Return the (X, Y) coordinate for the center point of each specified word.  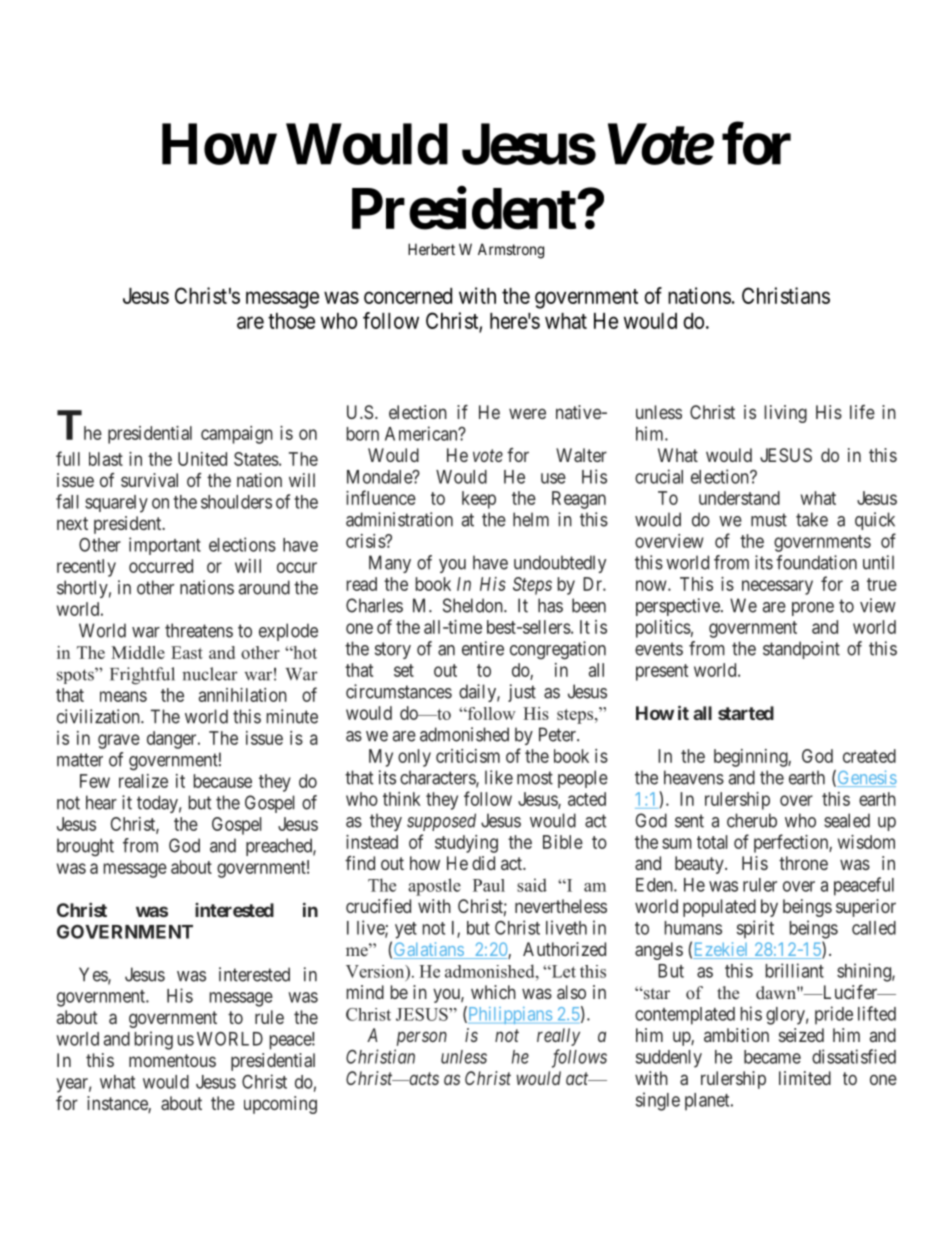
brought (85, 847)
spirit (755, 929)
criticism (468, 756)
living (786, 414)
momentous (172, 1060)
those (291, 321)
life (862, 412)
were (527, 413)
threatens (199, 630)
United (202, 459)
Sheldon (474, 605)
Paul (489, 885)
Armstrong (511, 251)
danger (173, 740)
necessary (777, 587)
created (869, 756)
